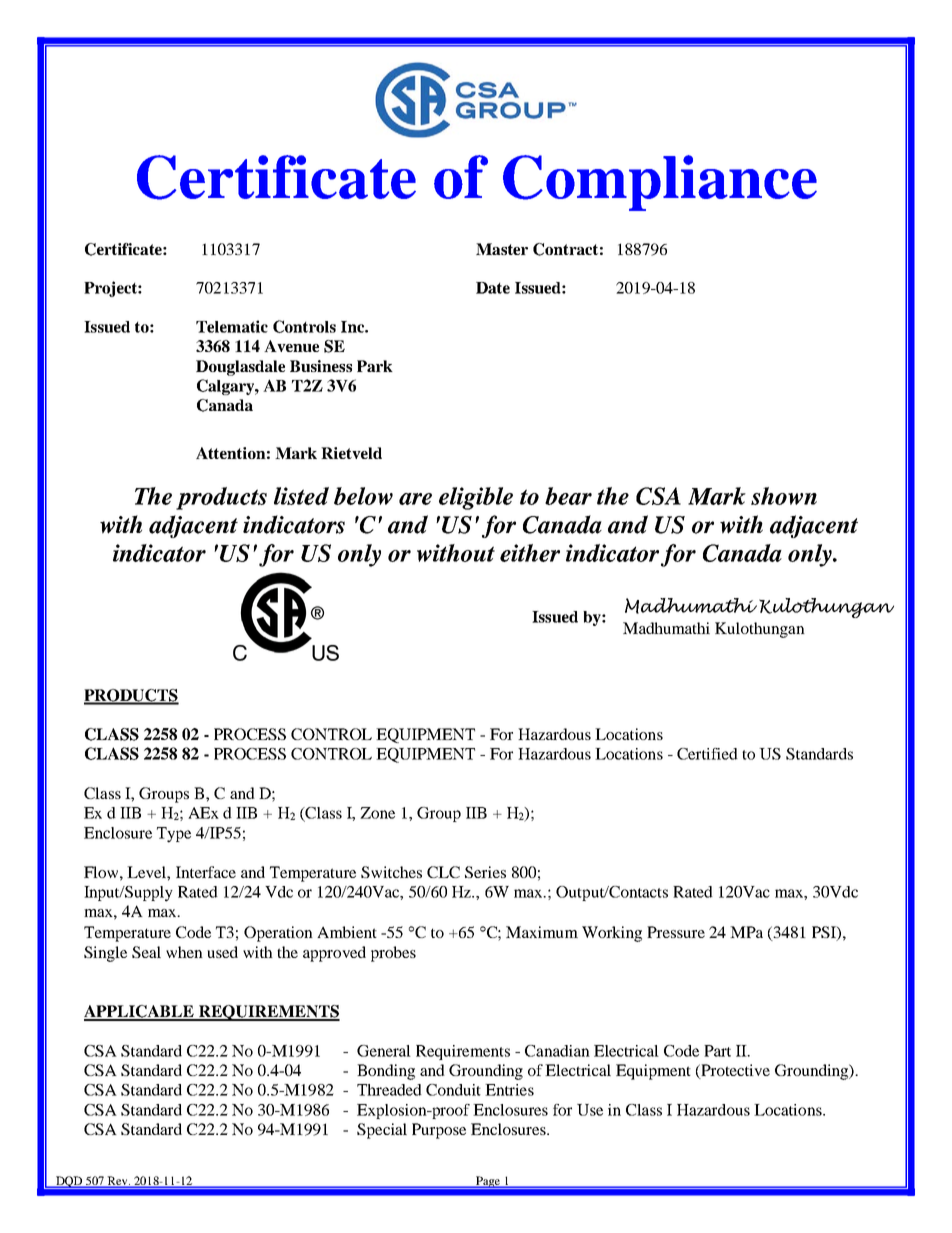 The width and height of the screenshot is (952, 1233). Describe the element at coordinates (530, 553) in the screenshot. I see `either` at that location.
